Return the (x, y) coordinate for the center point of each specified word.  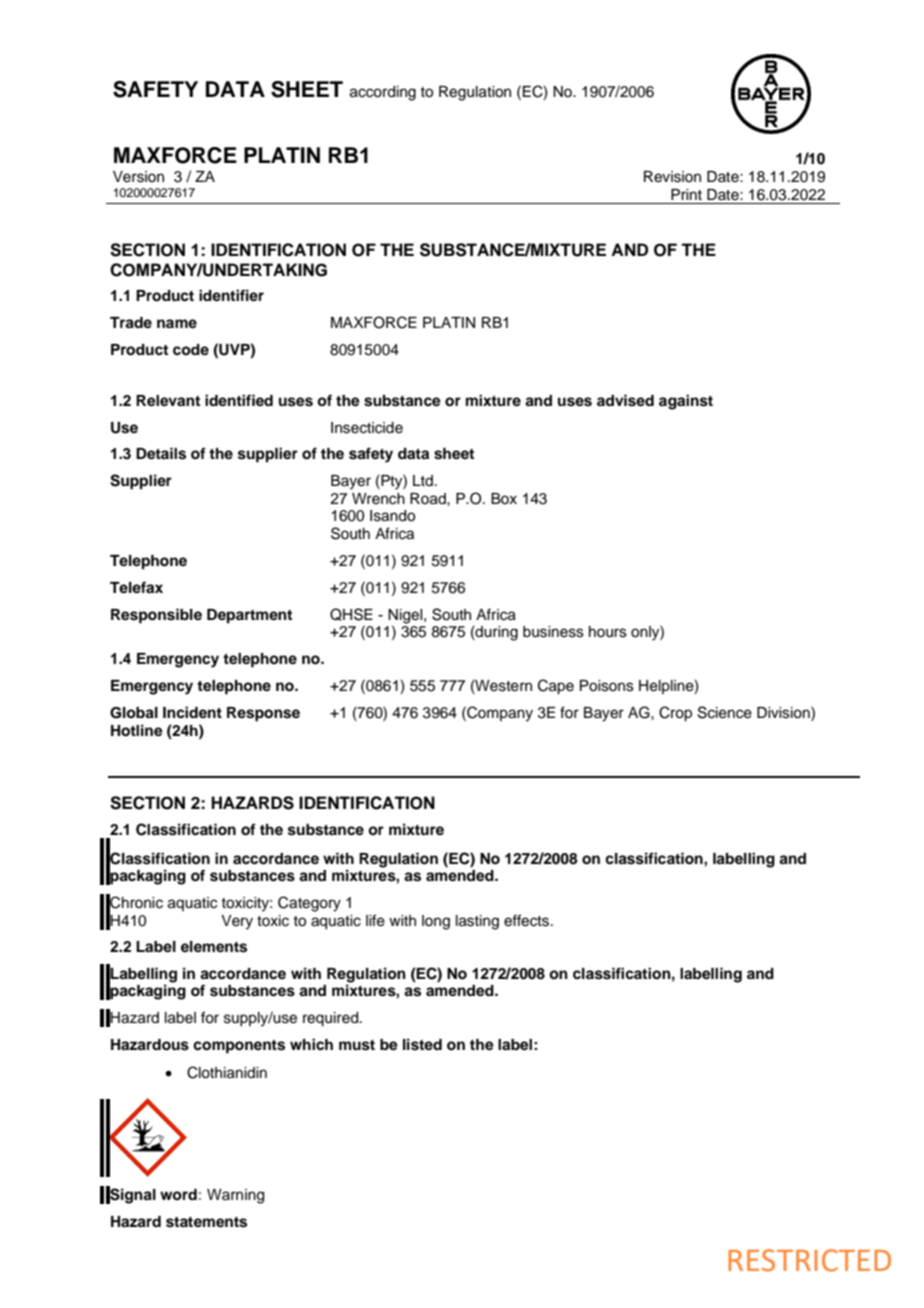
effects (528, 920)
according (383, 93)
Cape (556, 687)
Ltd (423, 480)
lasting (477, 922)
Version (138, 177)
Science (725, 712)
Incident (192, 712)
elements (214, 947)
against (686, 402)
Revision (672, 177)
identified (239, 400)
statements (206, 1222)
